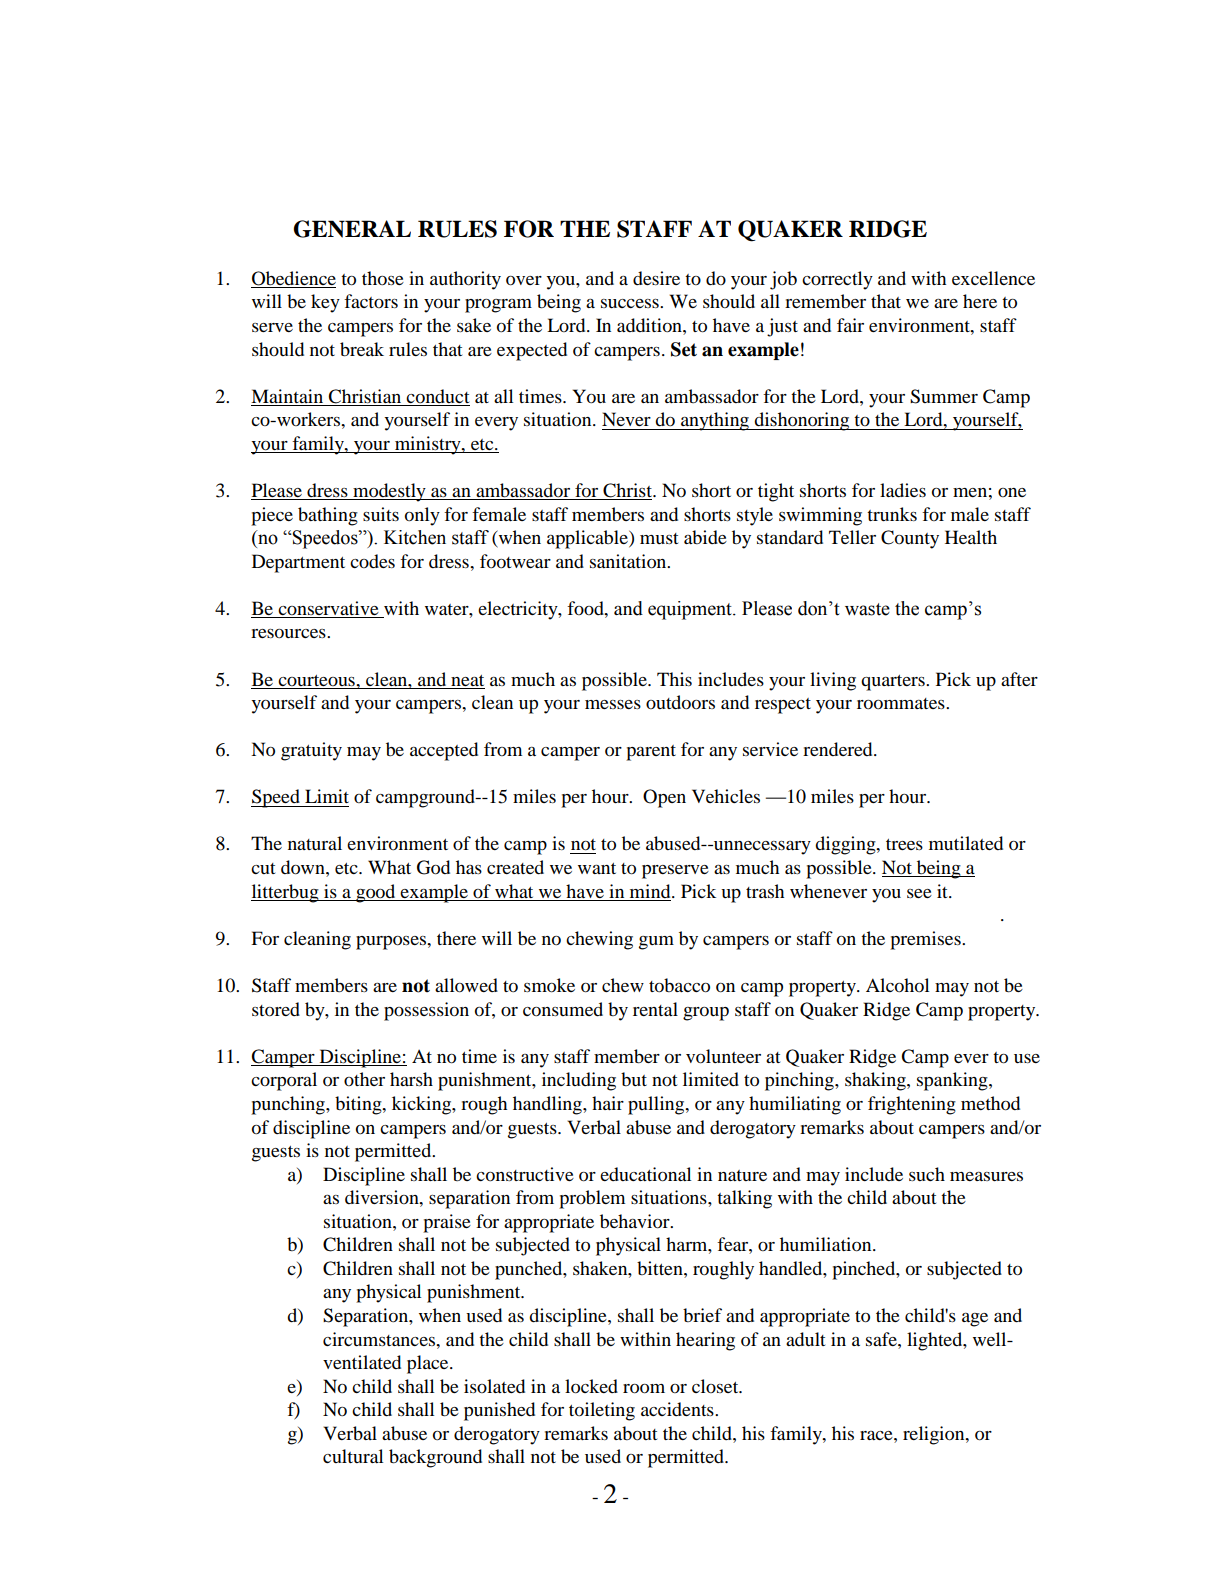 The width and height of the image is (1221, 1581). What do you see at coordinates (372, 561) in the image?
I see `codes` at bounding box center [372, 561].
